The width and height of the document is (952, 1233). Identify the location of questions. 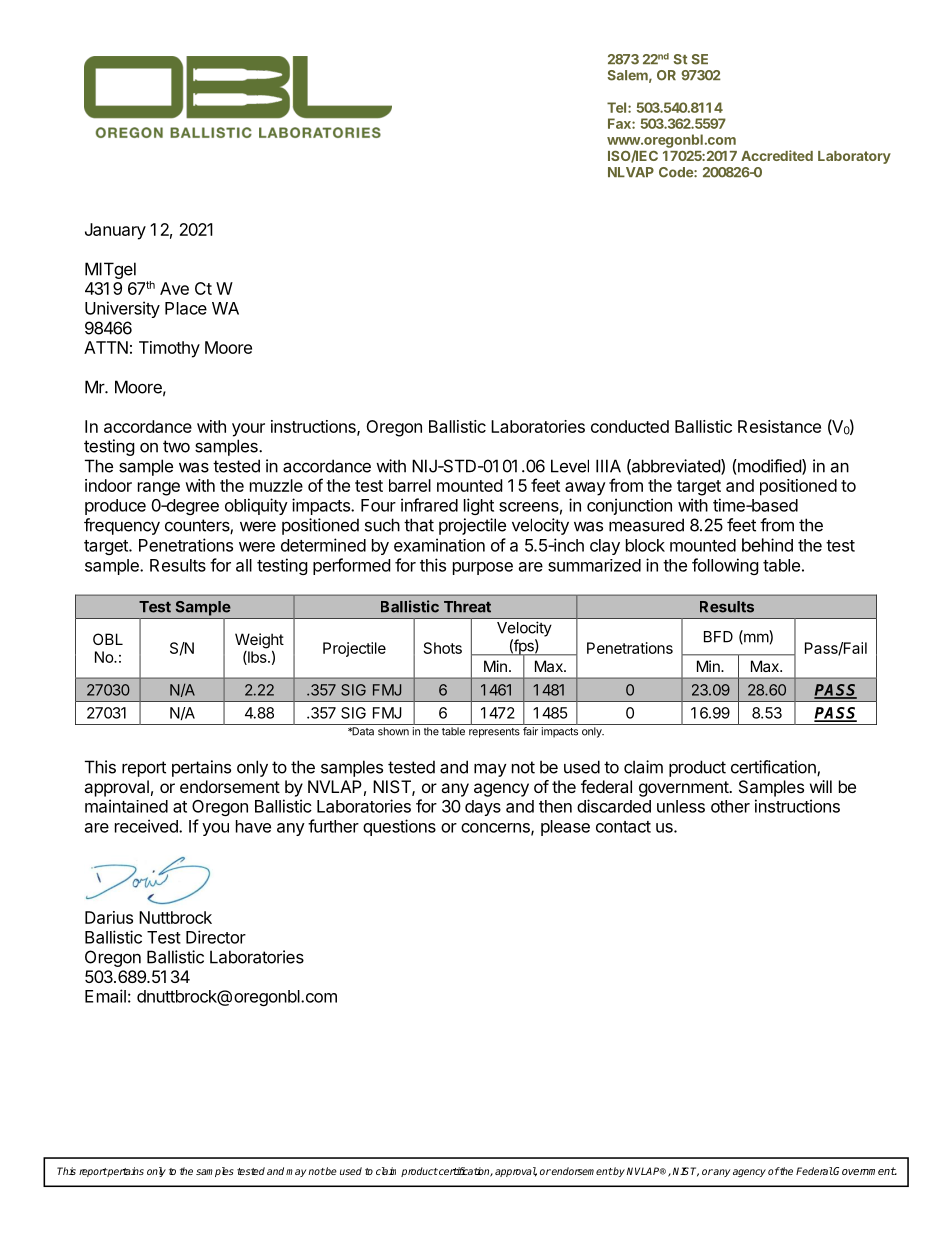
(399, 827).
